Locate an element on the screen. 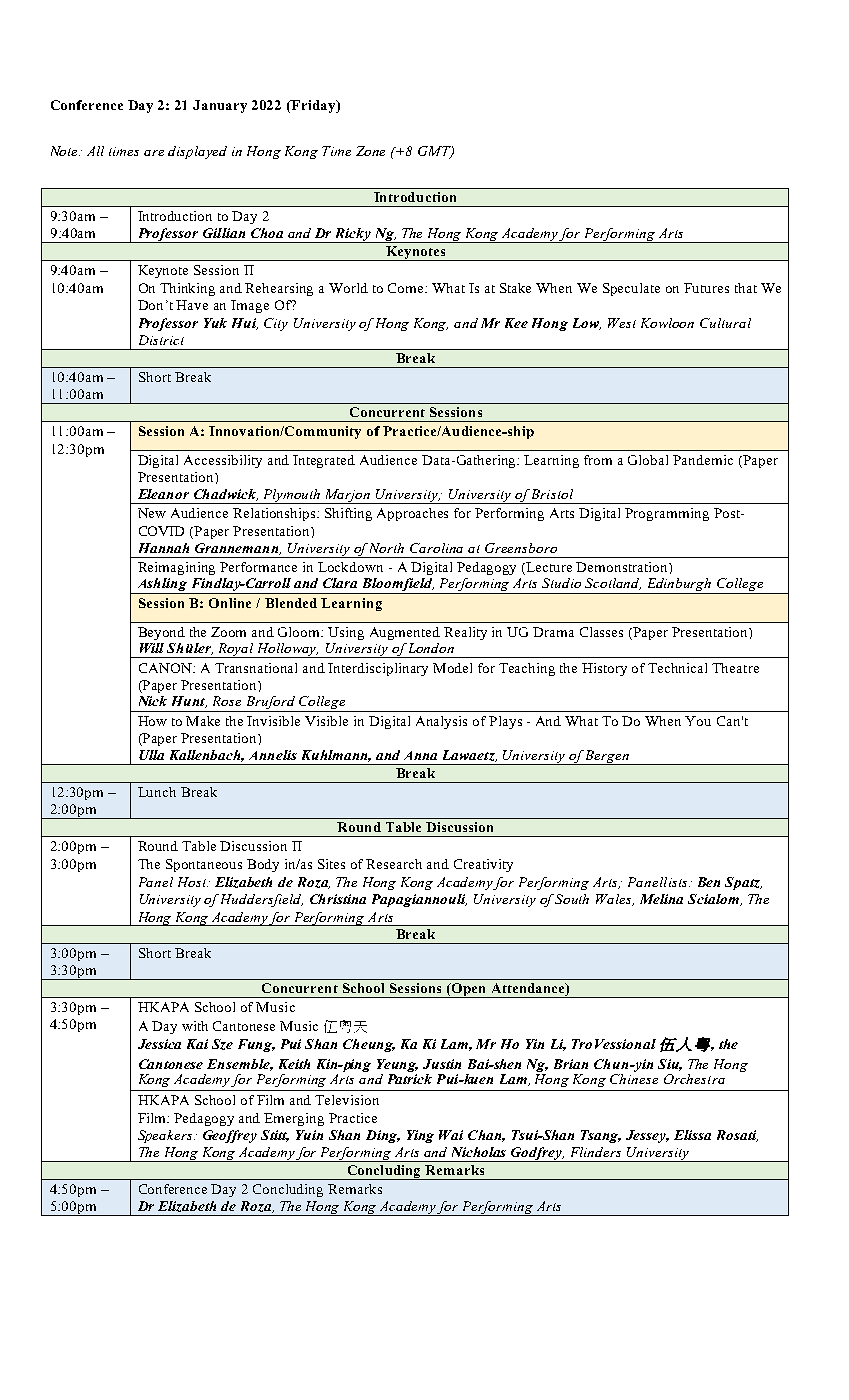 The image size is (849, 1400). Kowloon is located at coordinates (667, 323).
